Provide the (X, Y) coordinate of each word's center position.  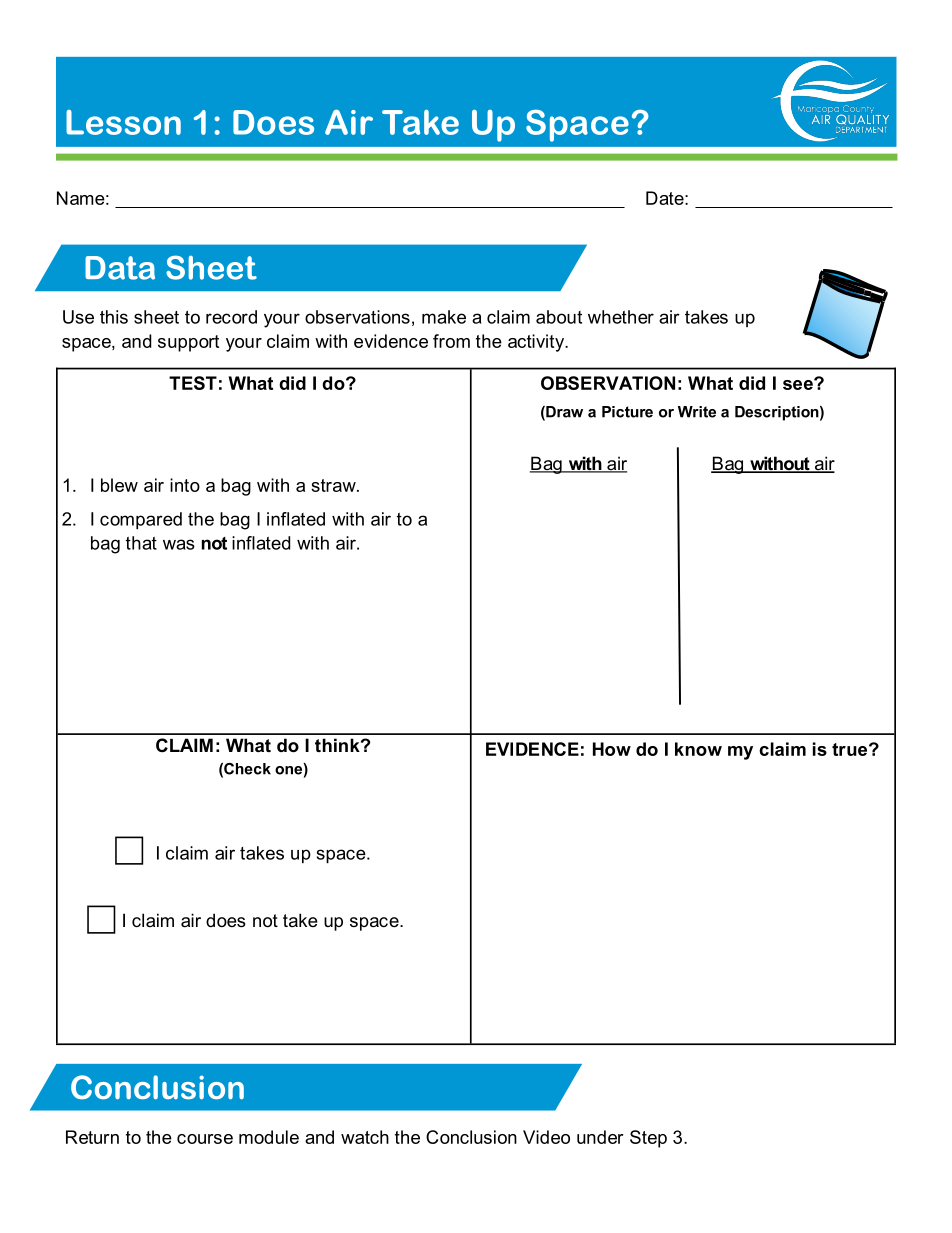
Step (648, 1139)
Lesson (123, 122)
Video (546, 1137)
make (444, 317)
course (205, 1139)
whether (621, 317)
